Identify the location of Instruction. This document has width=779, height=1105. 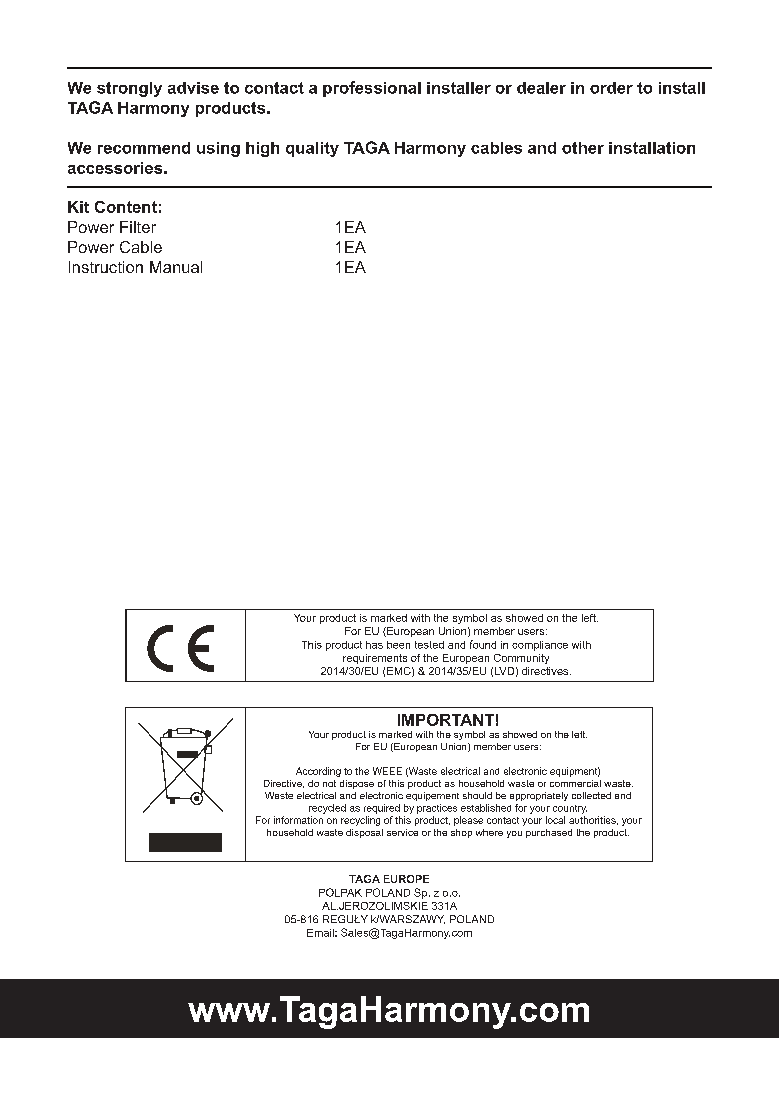
(106, 267).
